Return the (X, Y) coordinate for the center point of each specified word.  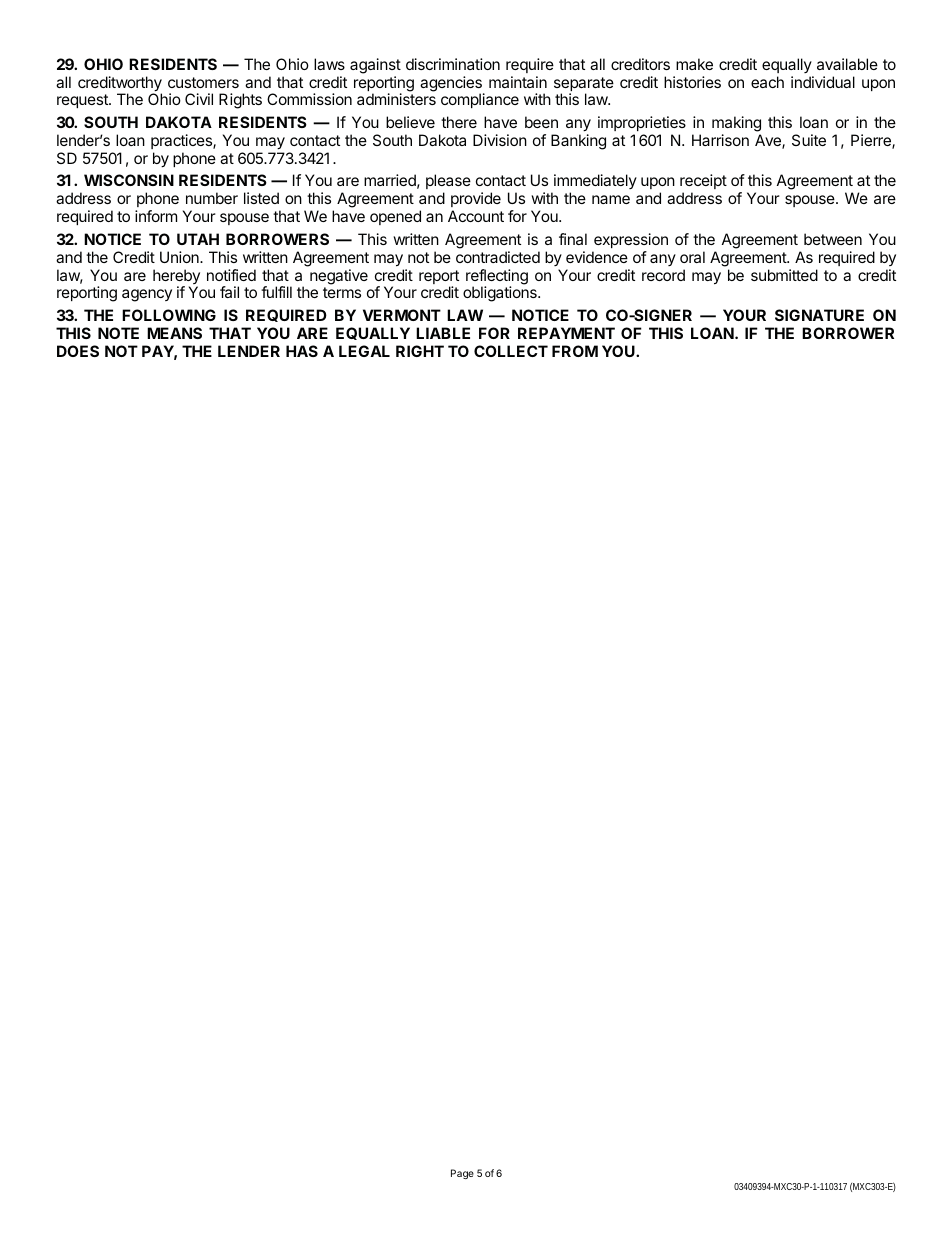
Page (462, 1174)
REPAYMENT (566, 333)
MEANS (174, 333)
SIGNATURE (819, 315)
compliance (480, 100)
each (767, 82)
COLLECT (511, 351)
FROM (575, 351)
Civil (199, 99)
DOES (78, 351)
